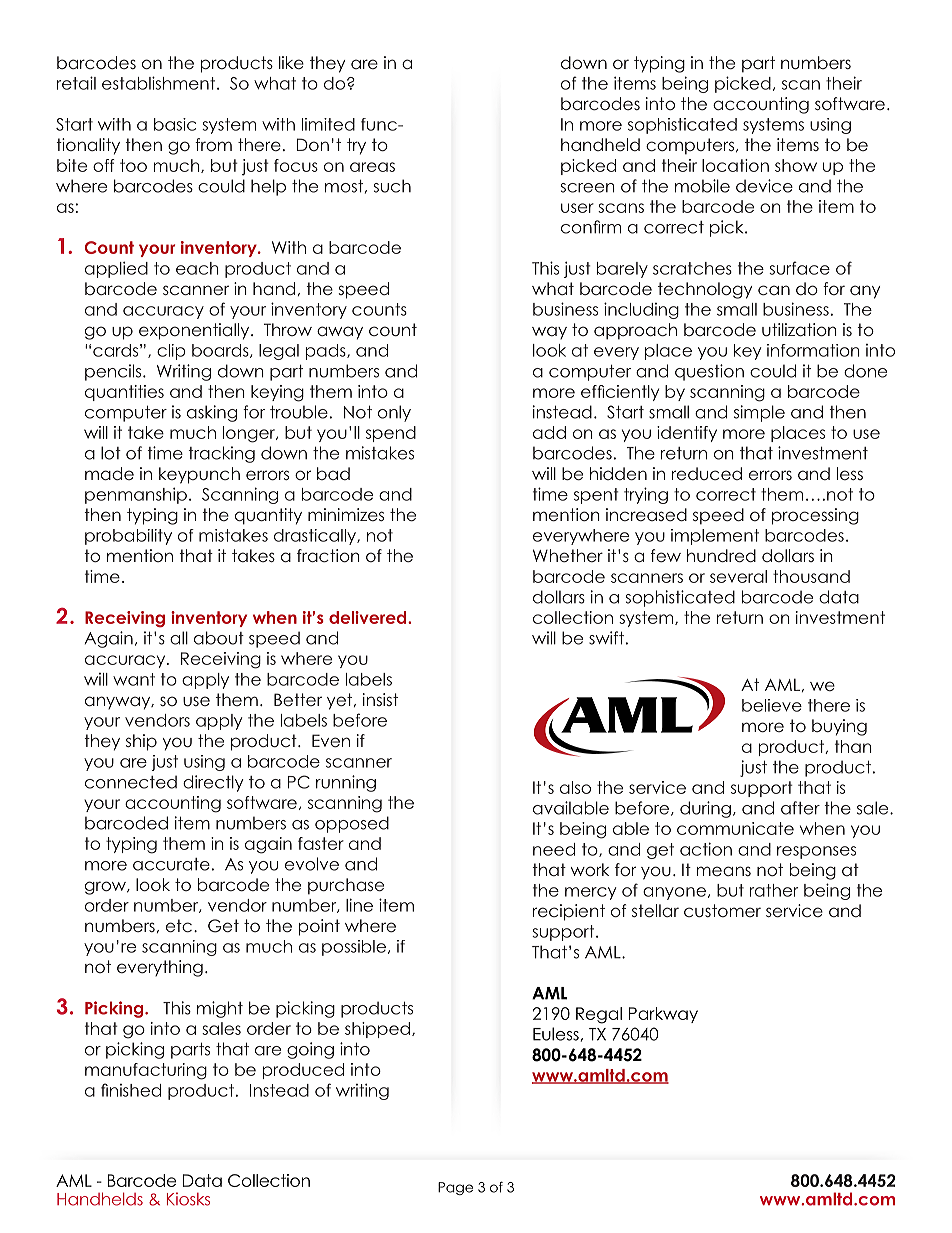 The width and height of the screenshot is (952, 1233). Describe the element at coordinates (455, 1188) in the screenshot. I see `Page` at that location.
